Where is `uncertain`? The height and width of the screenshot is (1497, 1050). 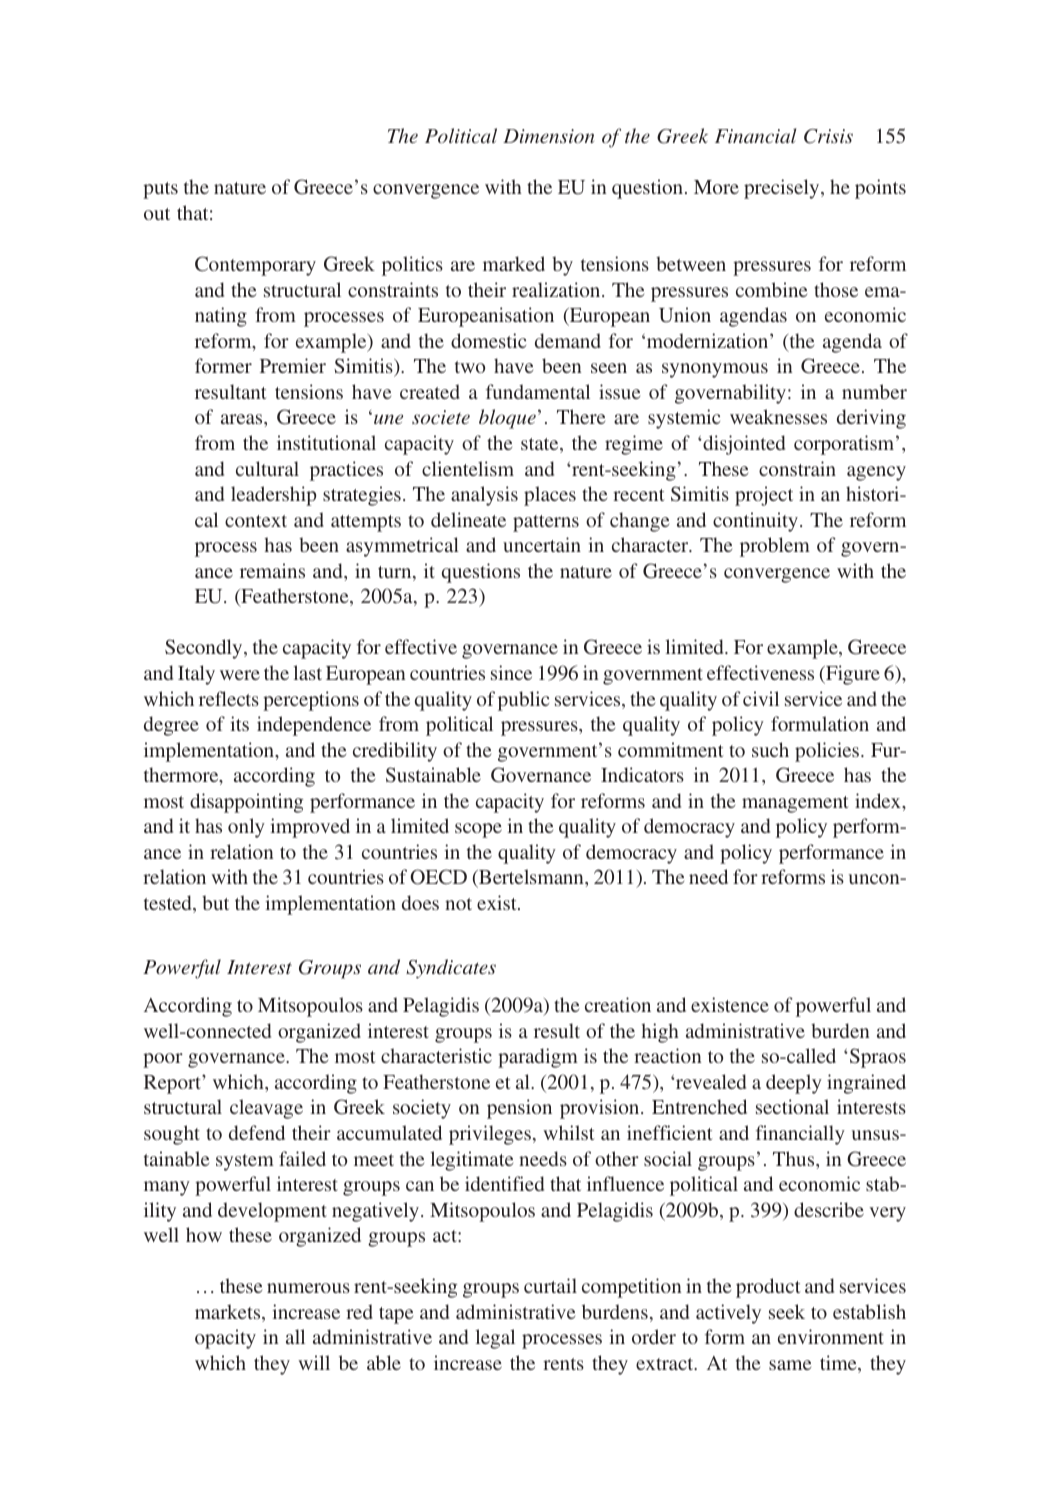 uncertain is located at coordinates (542, 544).
